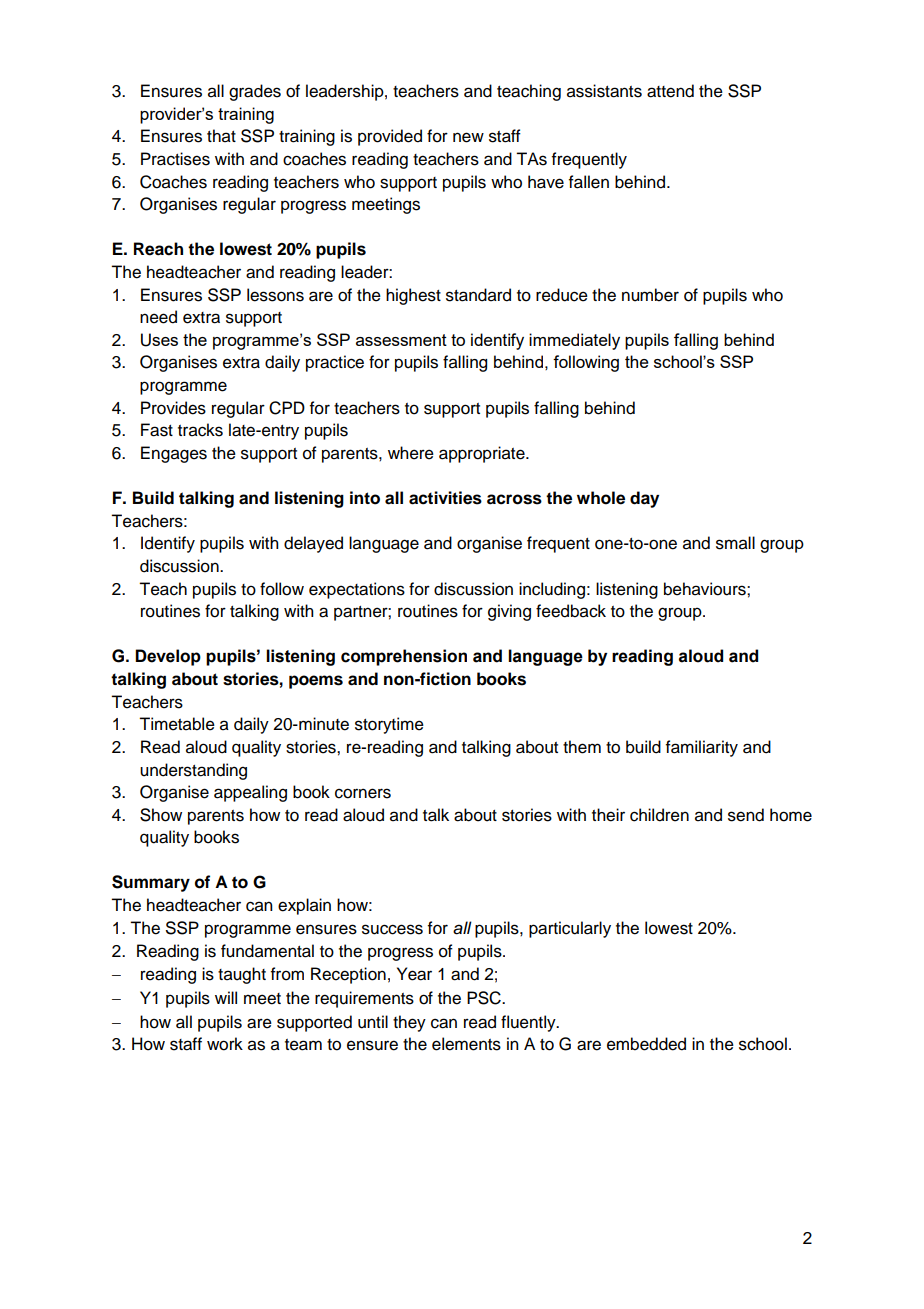  Describe the element at coordinates (226, 997) in the image. I see `will` at that location.
